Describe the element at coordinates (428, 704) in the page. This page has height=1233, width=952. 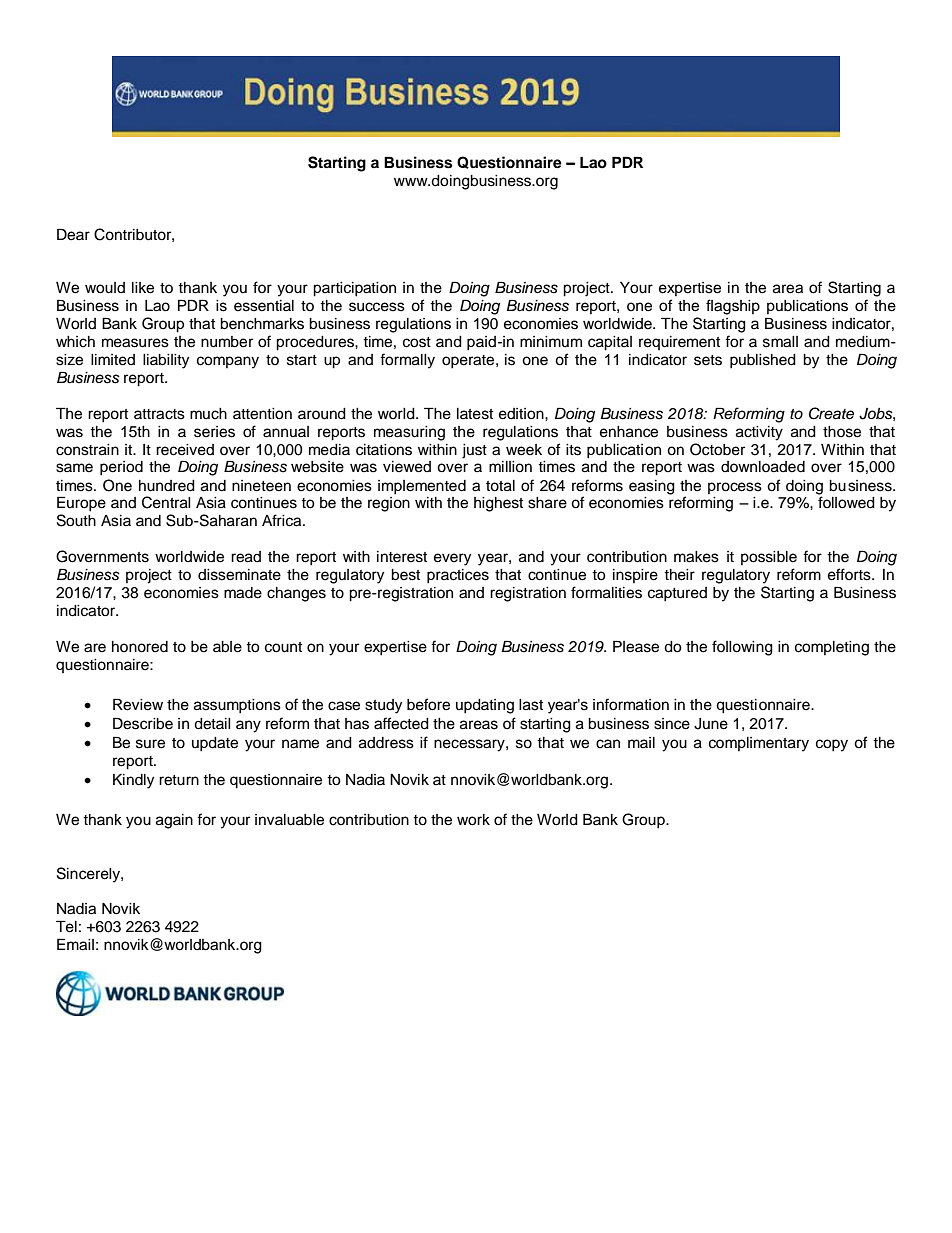
I see `before` at that location.
